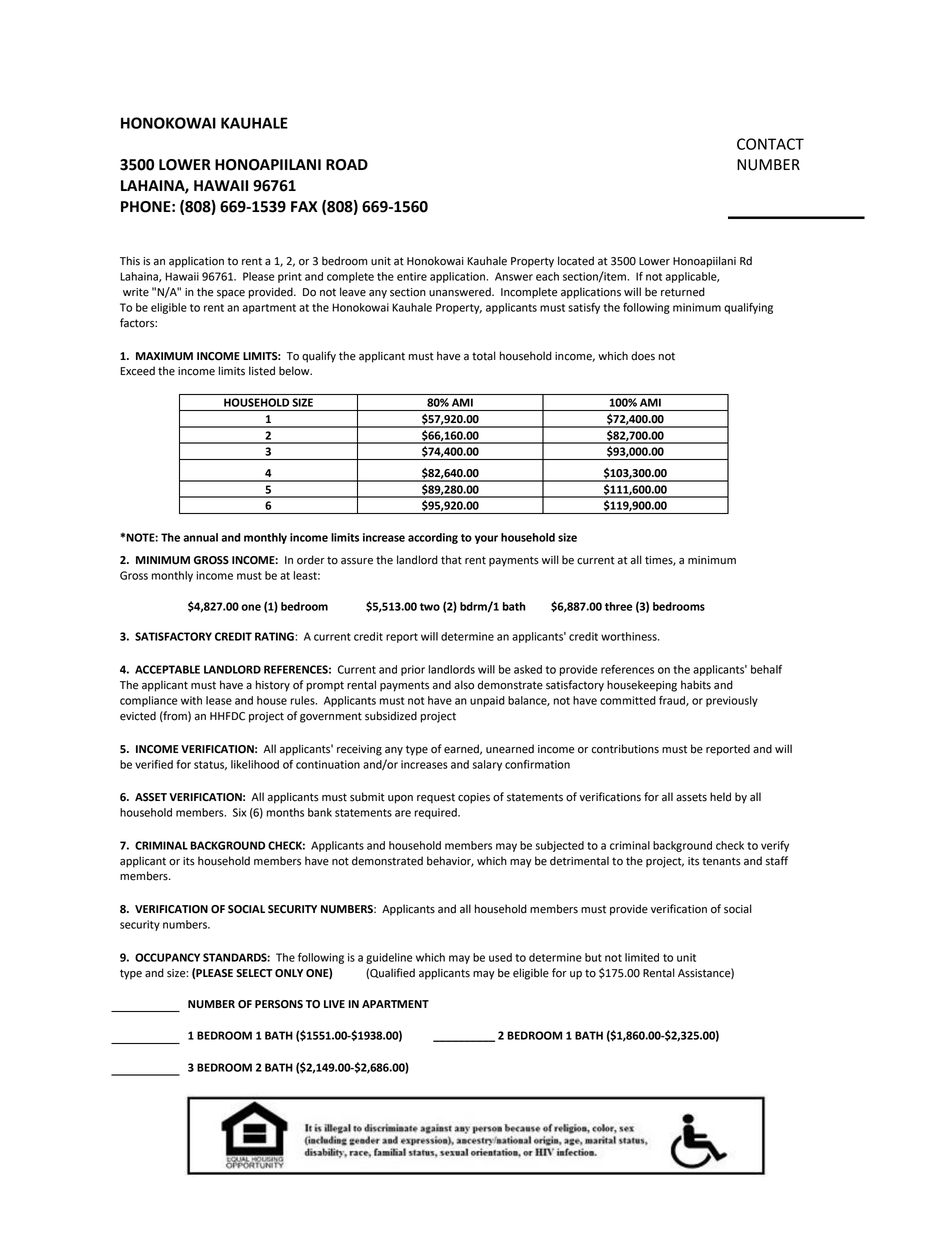 The width and height of the image is (952, 1233). I want to click on request, so click(436, 798).
